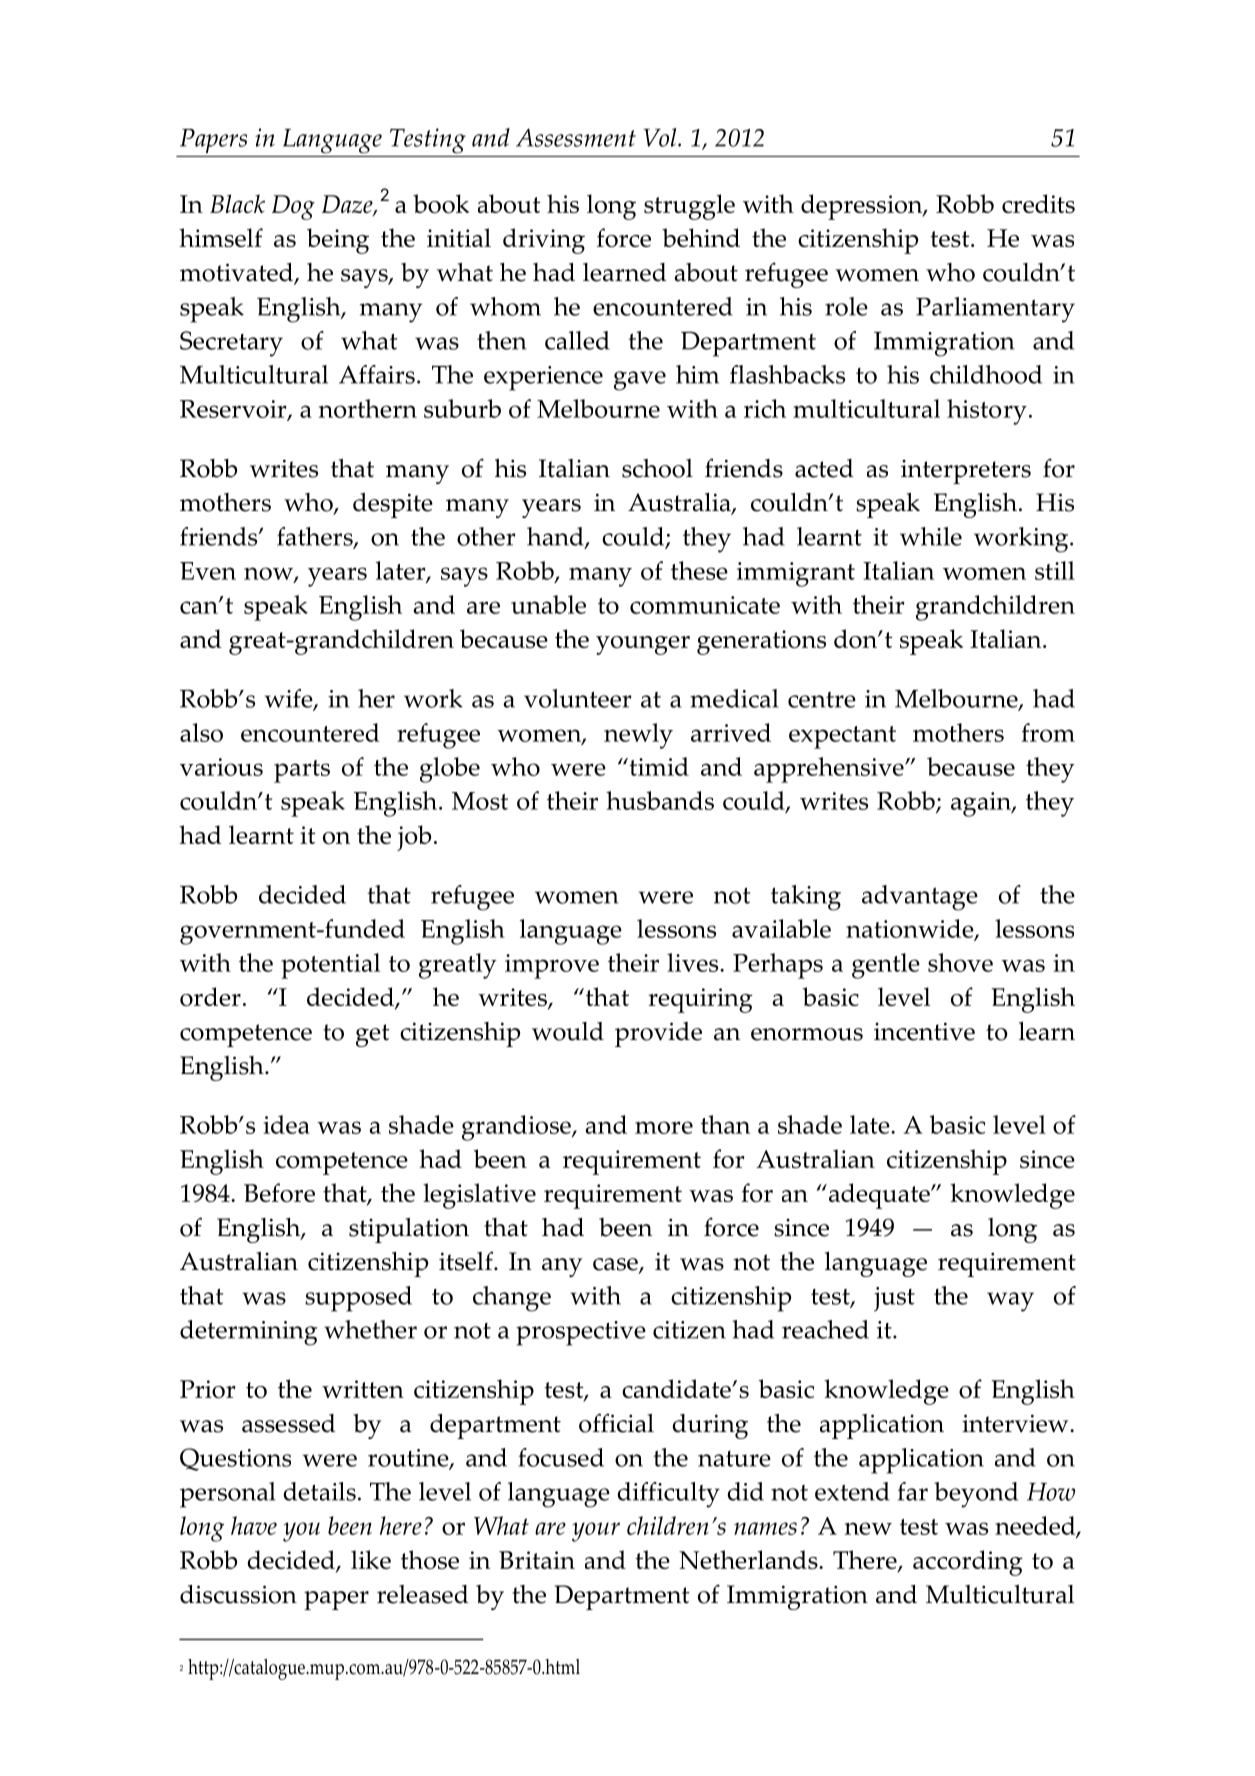  What do you see at coordinates (293, 207) in the page?
I see `Dog` at bounding box center [293, 207].
